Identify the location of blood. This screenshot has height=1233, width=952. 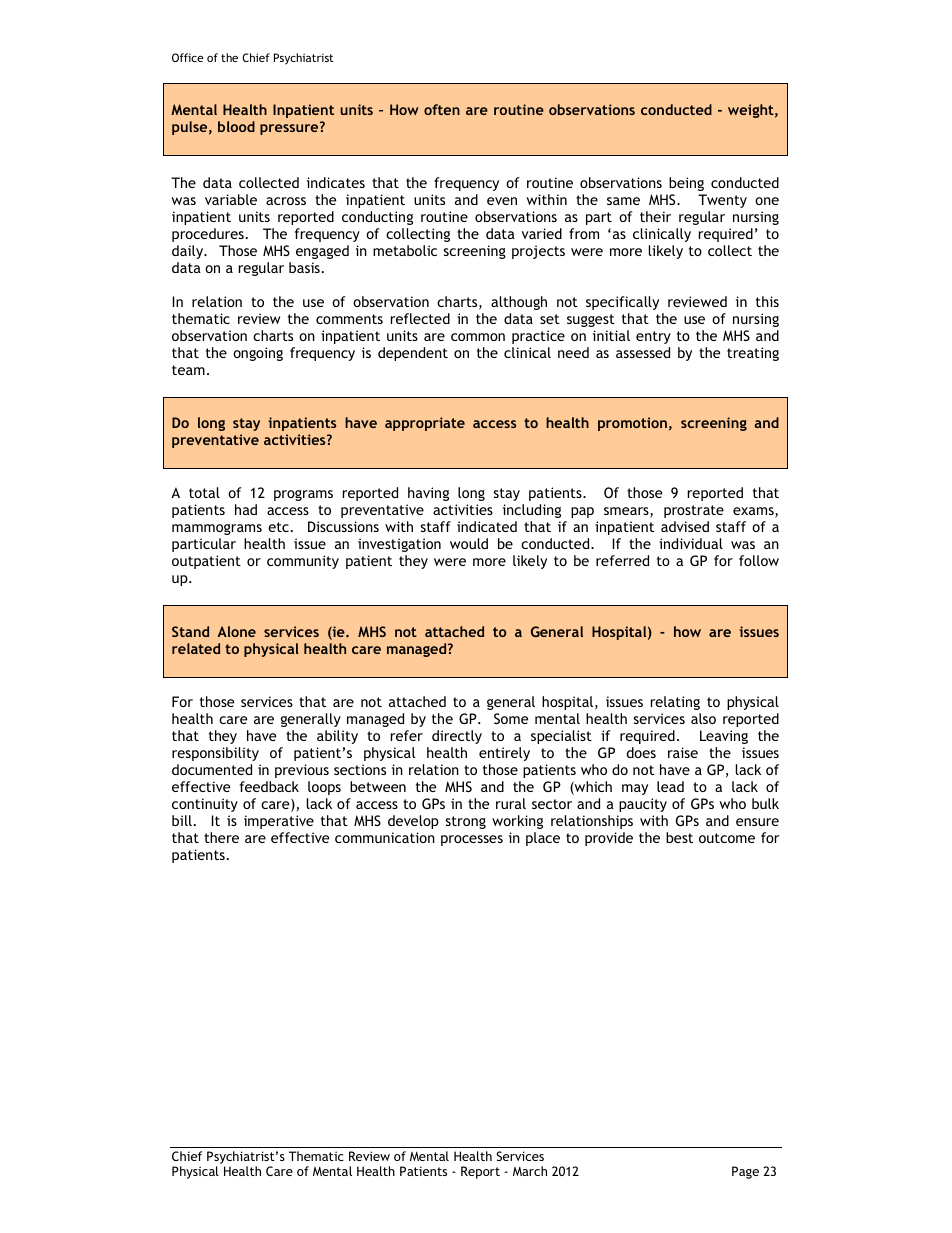
(236, 126).
